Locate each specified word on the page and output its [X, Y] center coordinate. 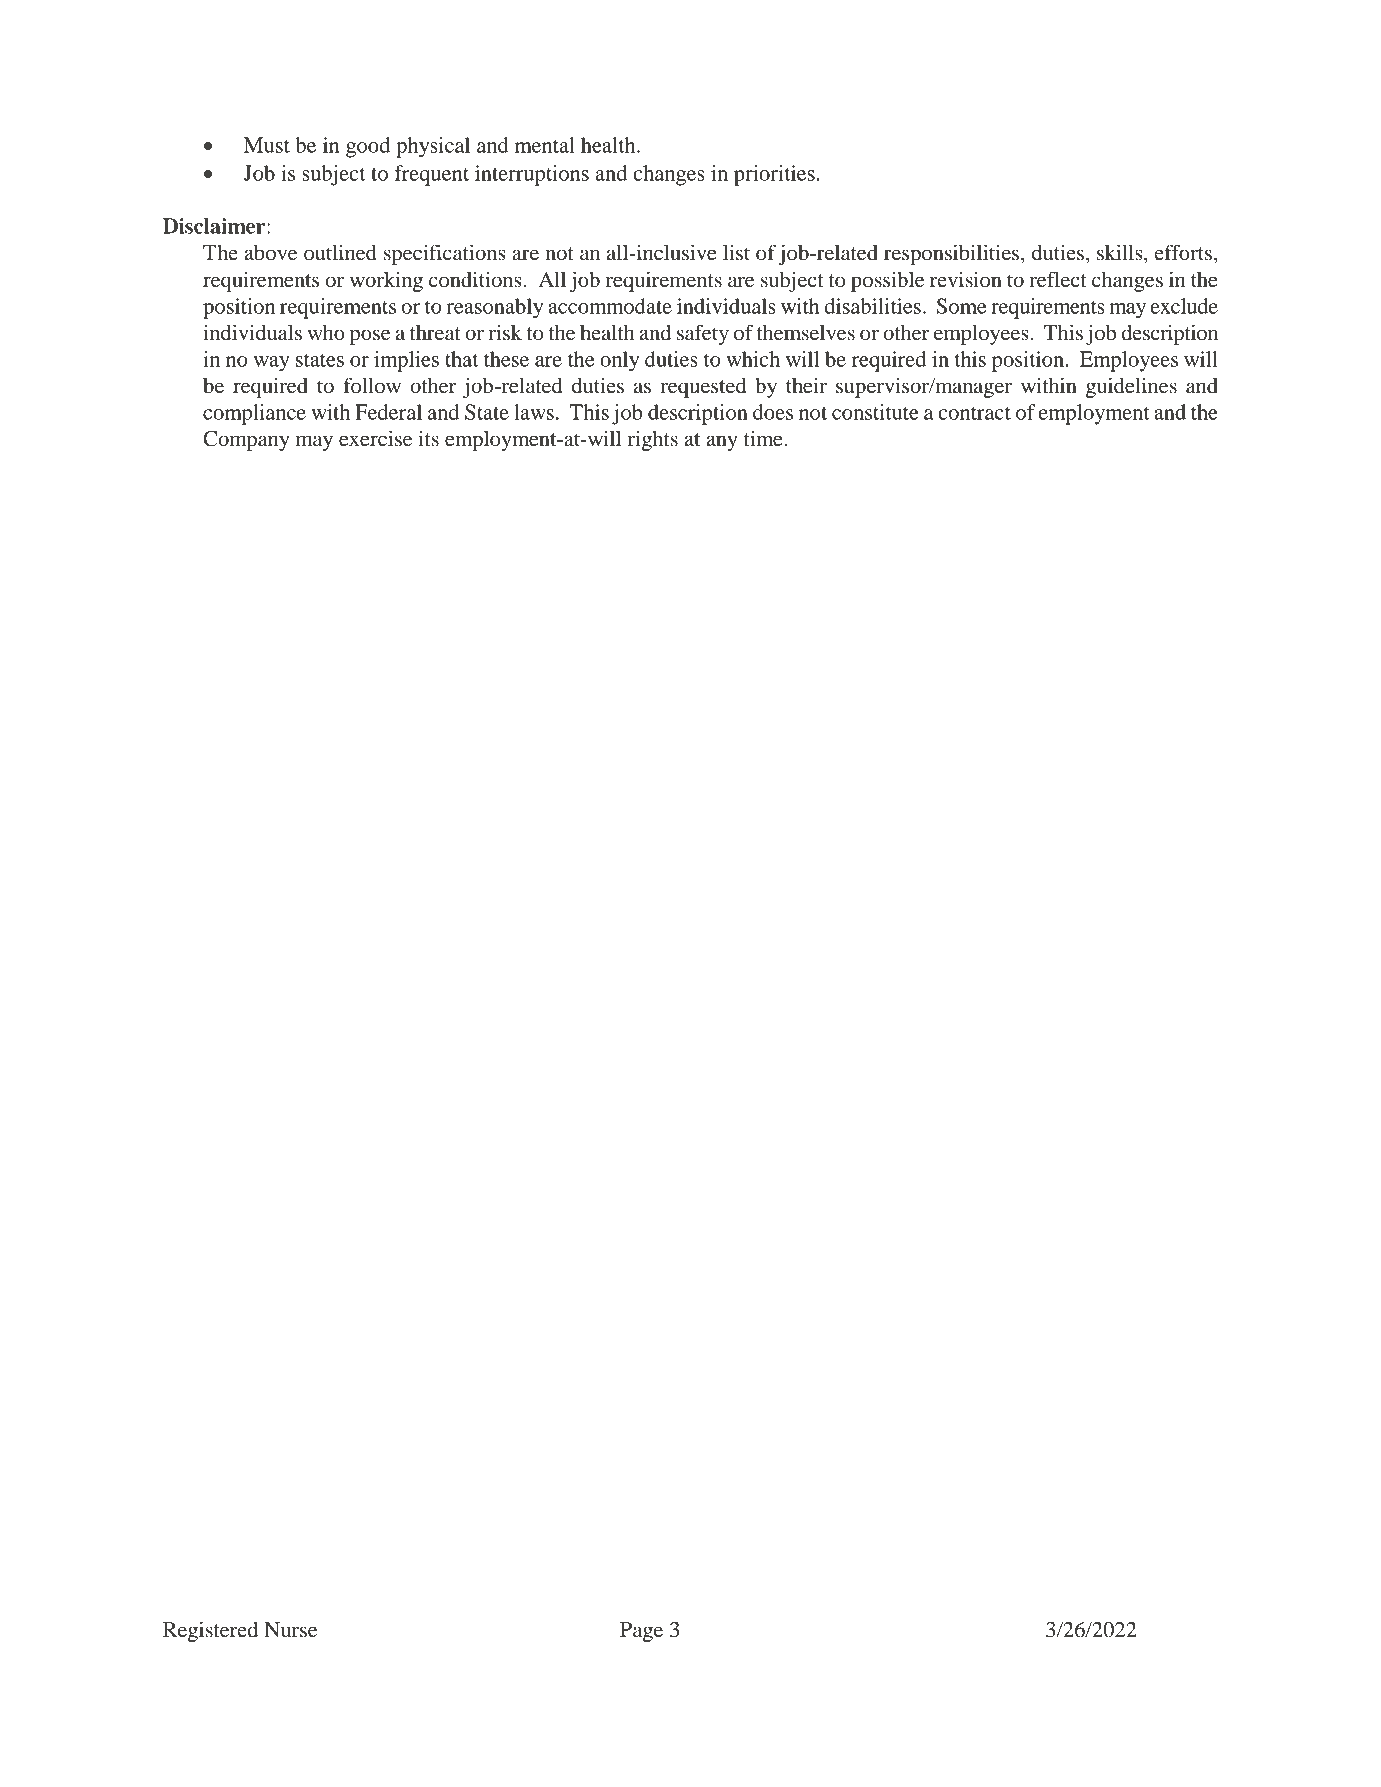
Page [641, 1632]
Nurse [290, 1630]
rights [653, 440]
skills [1121, 252]
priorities [774, 175]
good [368, 147]
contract [974, 413]
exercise [375, 438]
